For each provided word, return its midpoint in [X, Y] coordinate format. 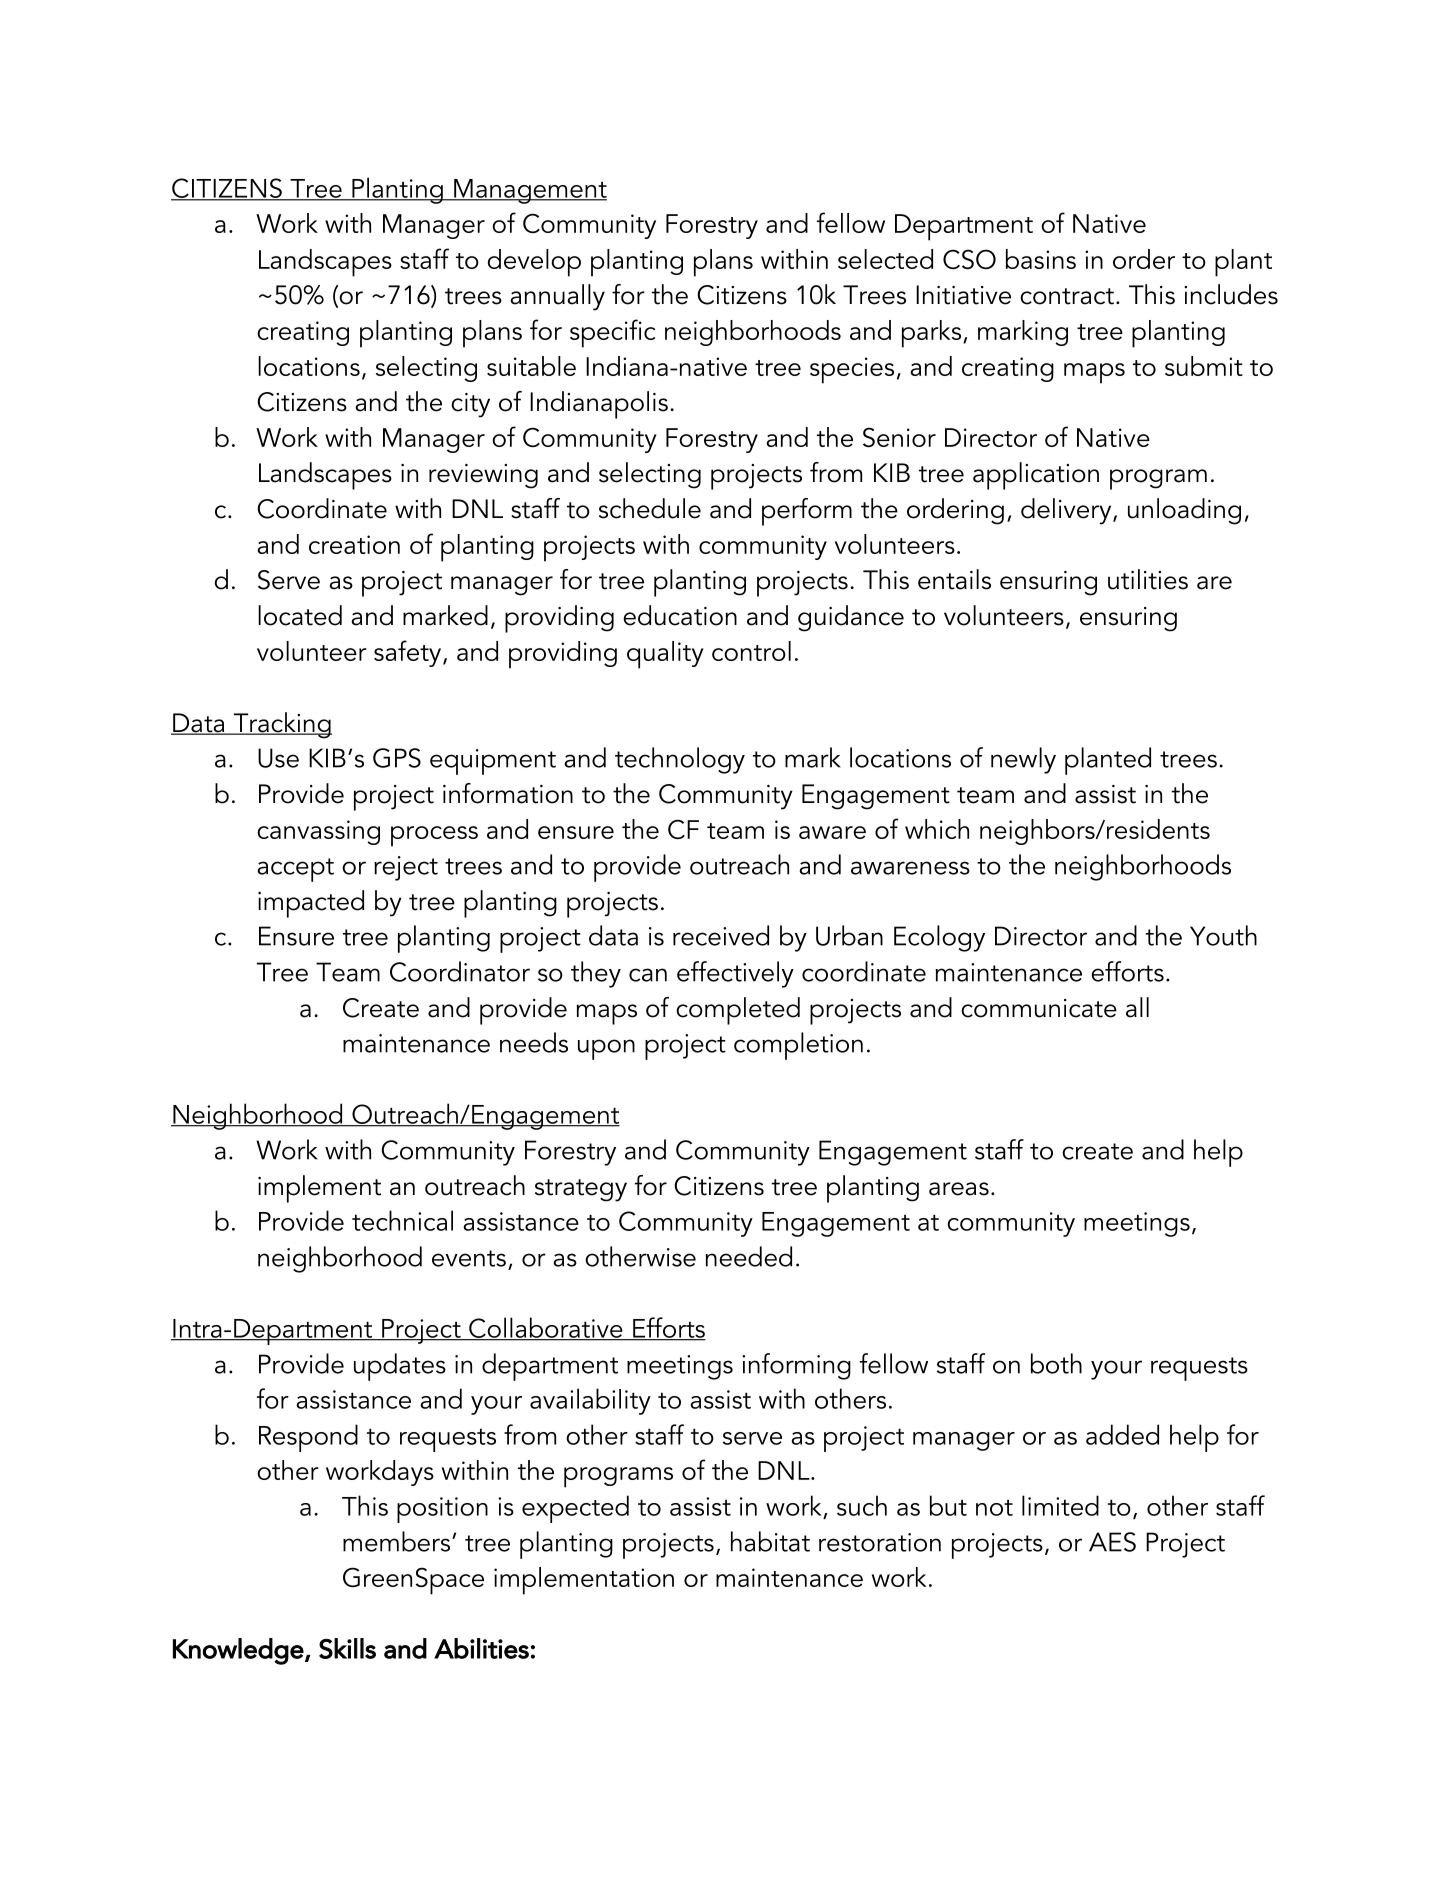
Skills [347, 1648]
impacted [311, 904]
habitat [770, 1541]
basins [1041, 259]
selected [885, 259]
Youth [1223, 935]
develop [534, 263]
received [721, 935]
